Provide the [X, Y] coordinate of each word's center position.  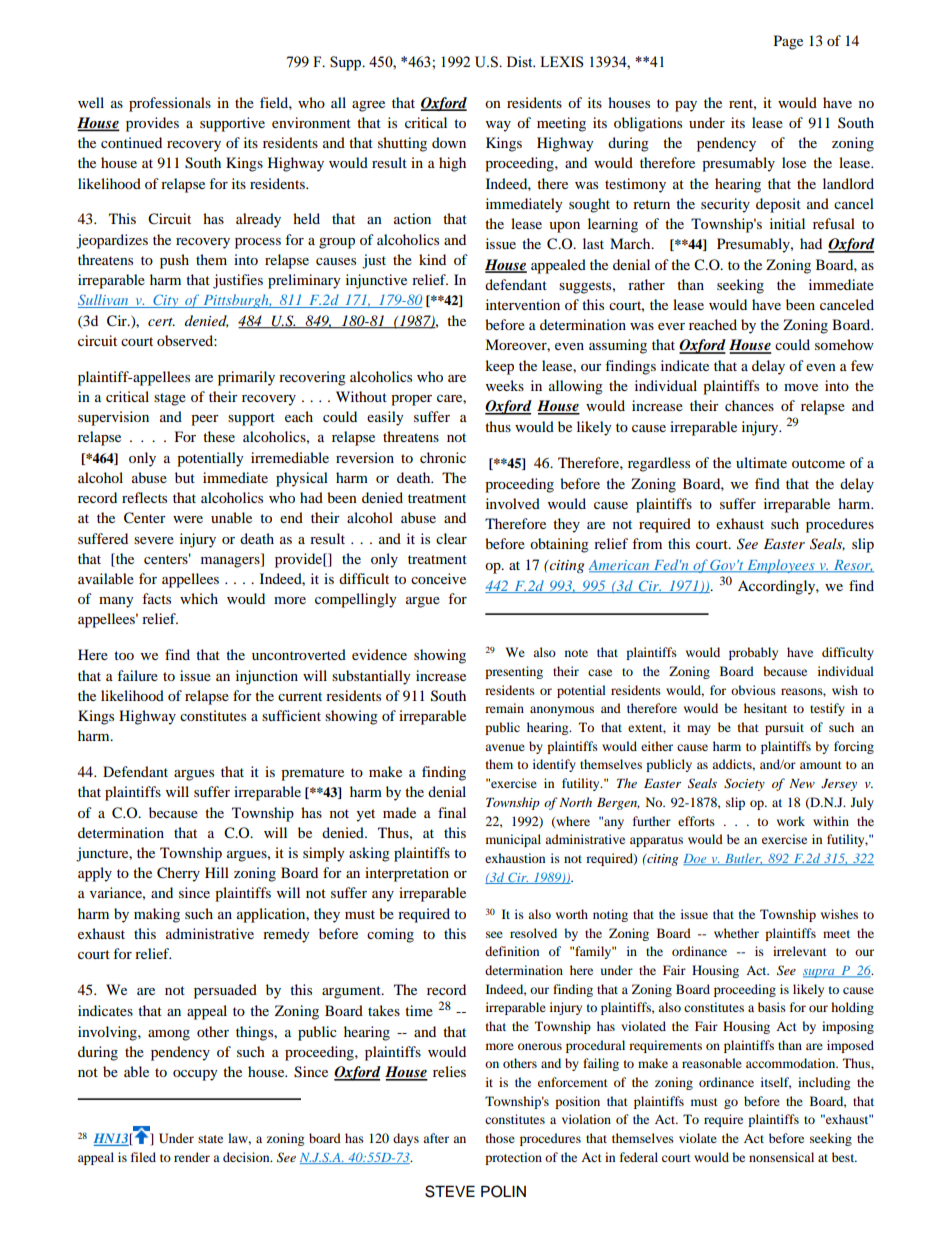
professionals [170, 104]
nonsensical [781, 1157]
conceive [438, 578]
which [199, 598]
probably [753, 653]
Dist [521, 61]
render [192, 1157]
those [500, 1138]
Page [788, 42]
